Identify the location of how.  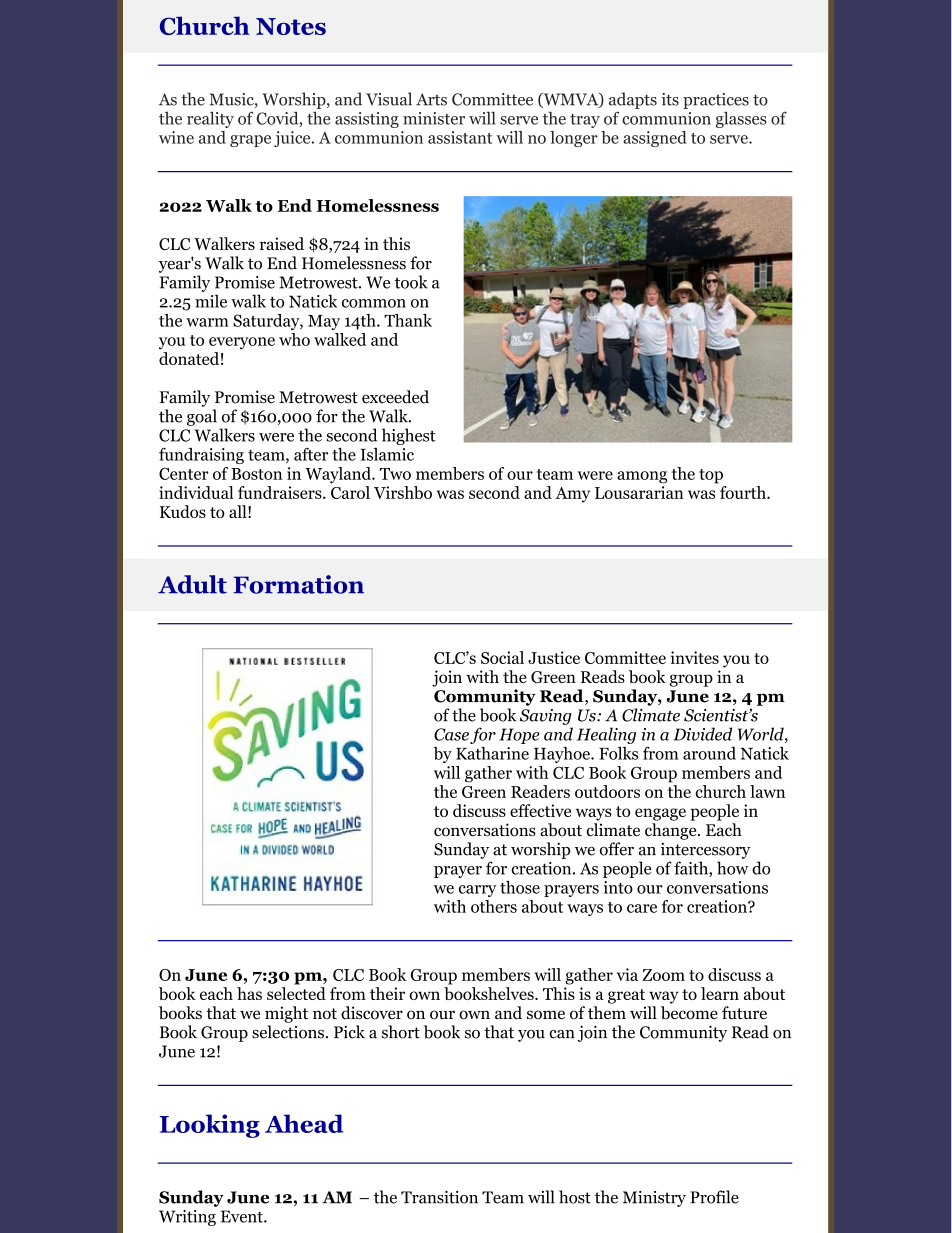
(733, 868).
